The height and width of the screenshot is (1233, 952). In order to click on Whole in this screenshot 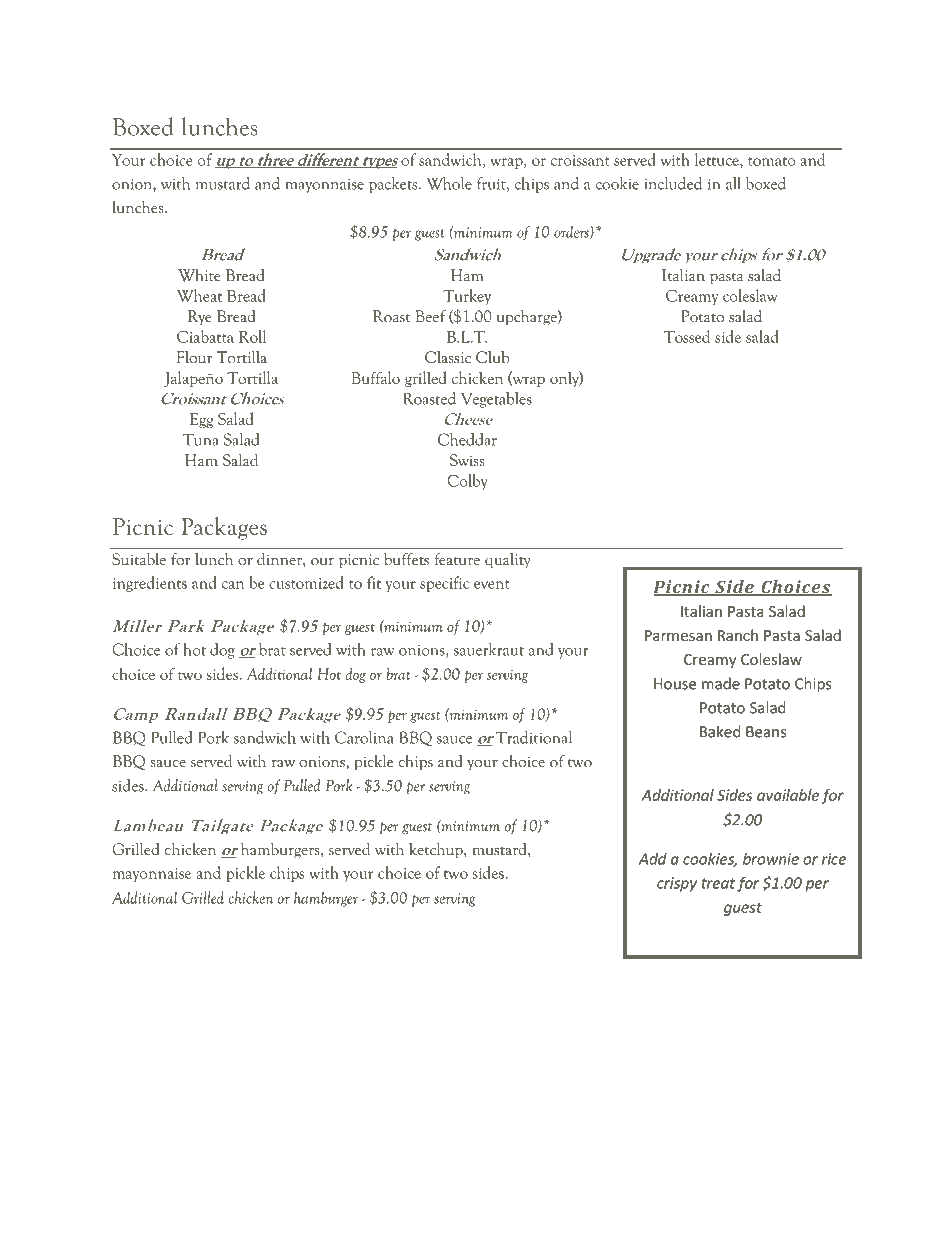, I will do `click(449, 183)`.
